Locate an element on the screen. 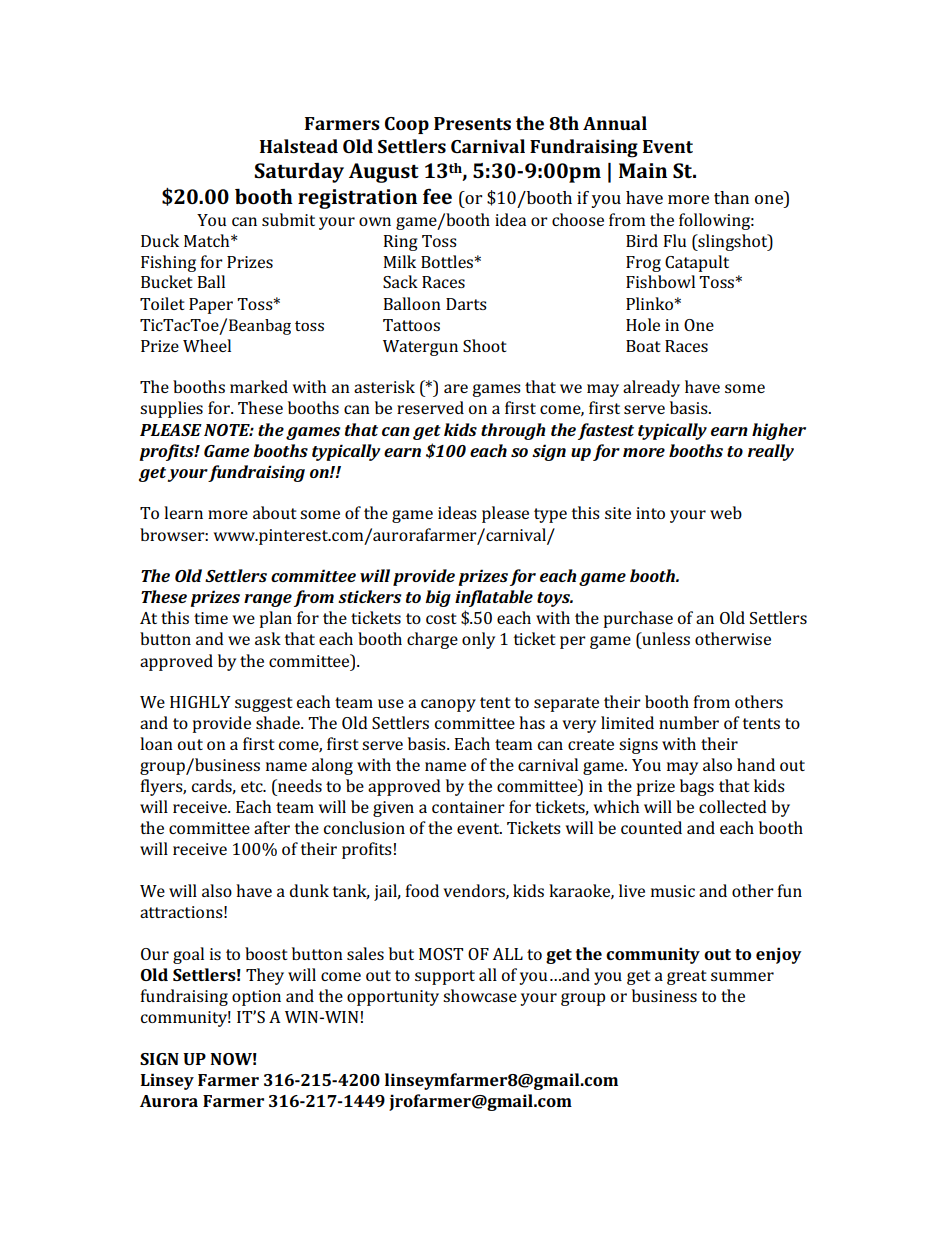 The height and width of the screenshot is (1233, 952). Shoot is located at coordinates (484, 345).
